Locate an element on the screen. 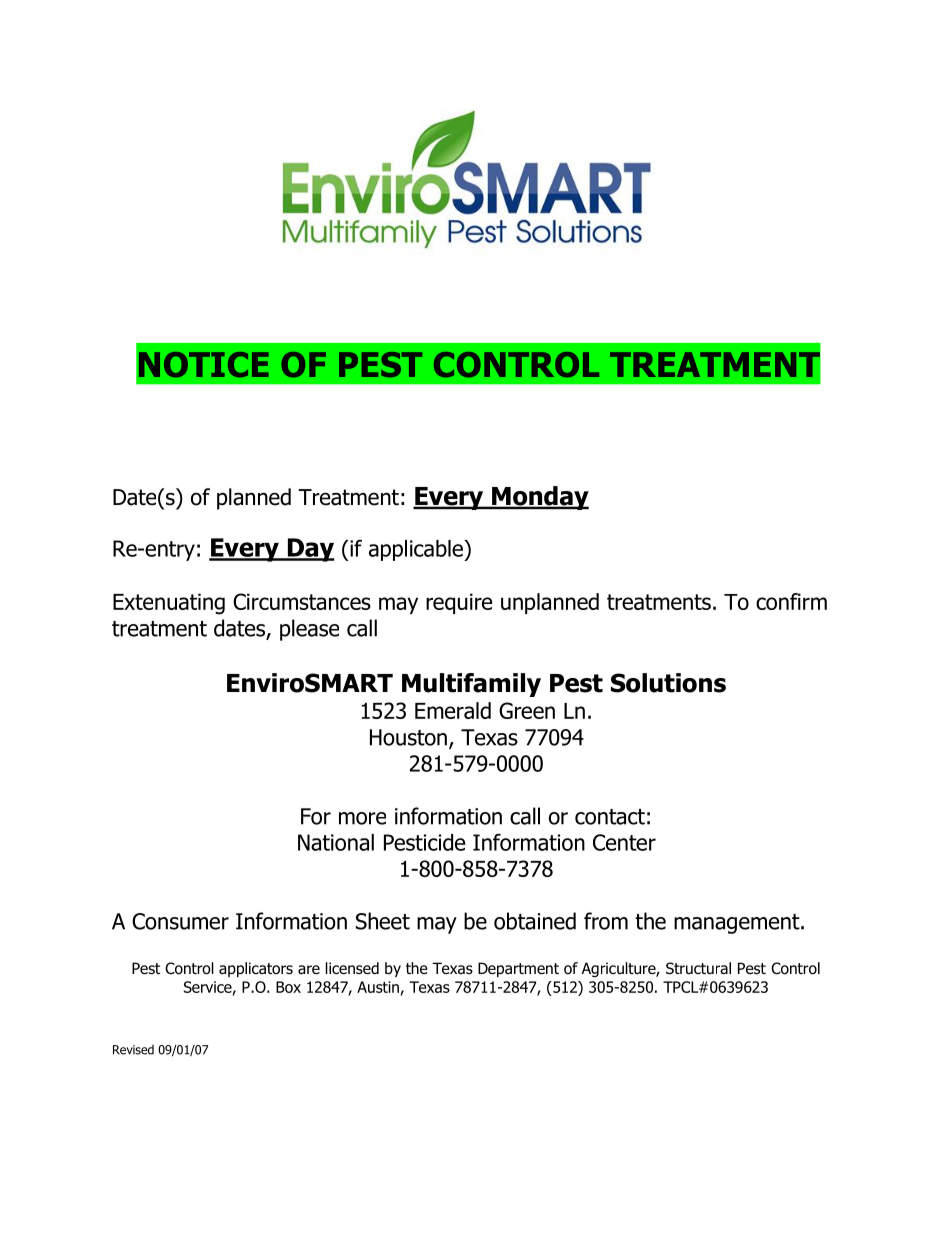 The height and width of the screenshot is (1233, 952). confirm is located at coordinates (791, 601).
